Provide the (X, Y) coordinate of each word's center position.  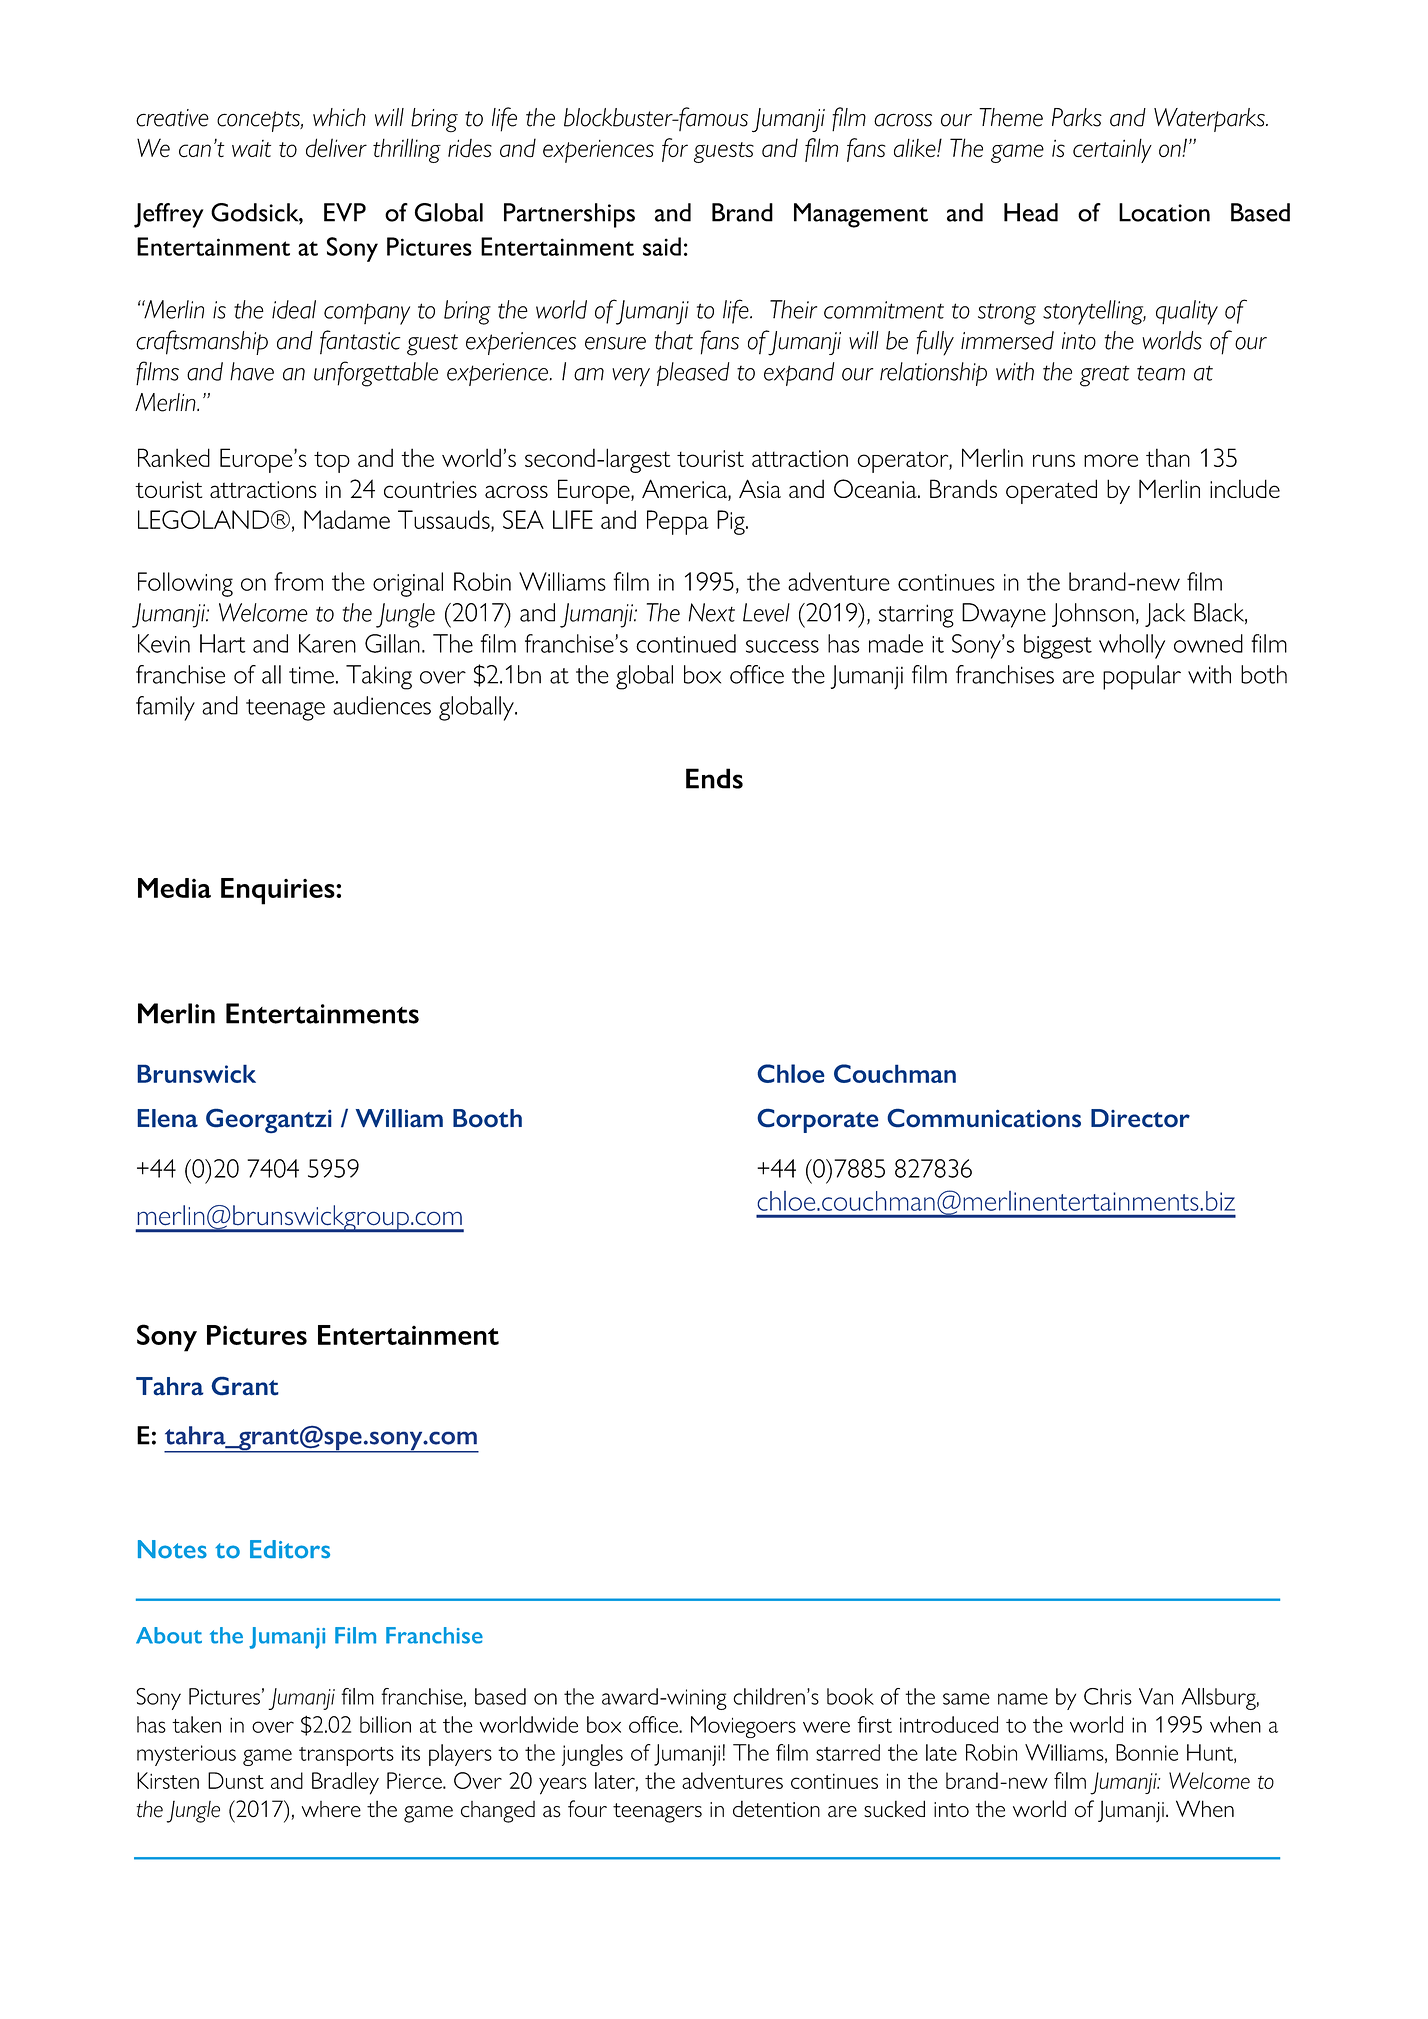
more (1111, 460)
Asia (760, 488)
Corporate (818, 1120)
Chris (1108, 1696)
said (662, 246)
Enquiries (279, 891)
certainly (1112, 150)
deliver (336, 148)
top (332, 462)
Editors (290, 1549)
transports (346, 1756)
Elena (167, 1118)
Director (1140, 1118)
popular (1142, 677)
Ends (714, 778)
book (850, 1696)
